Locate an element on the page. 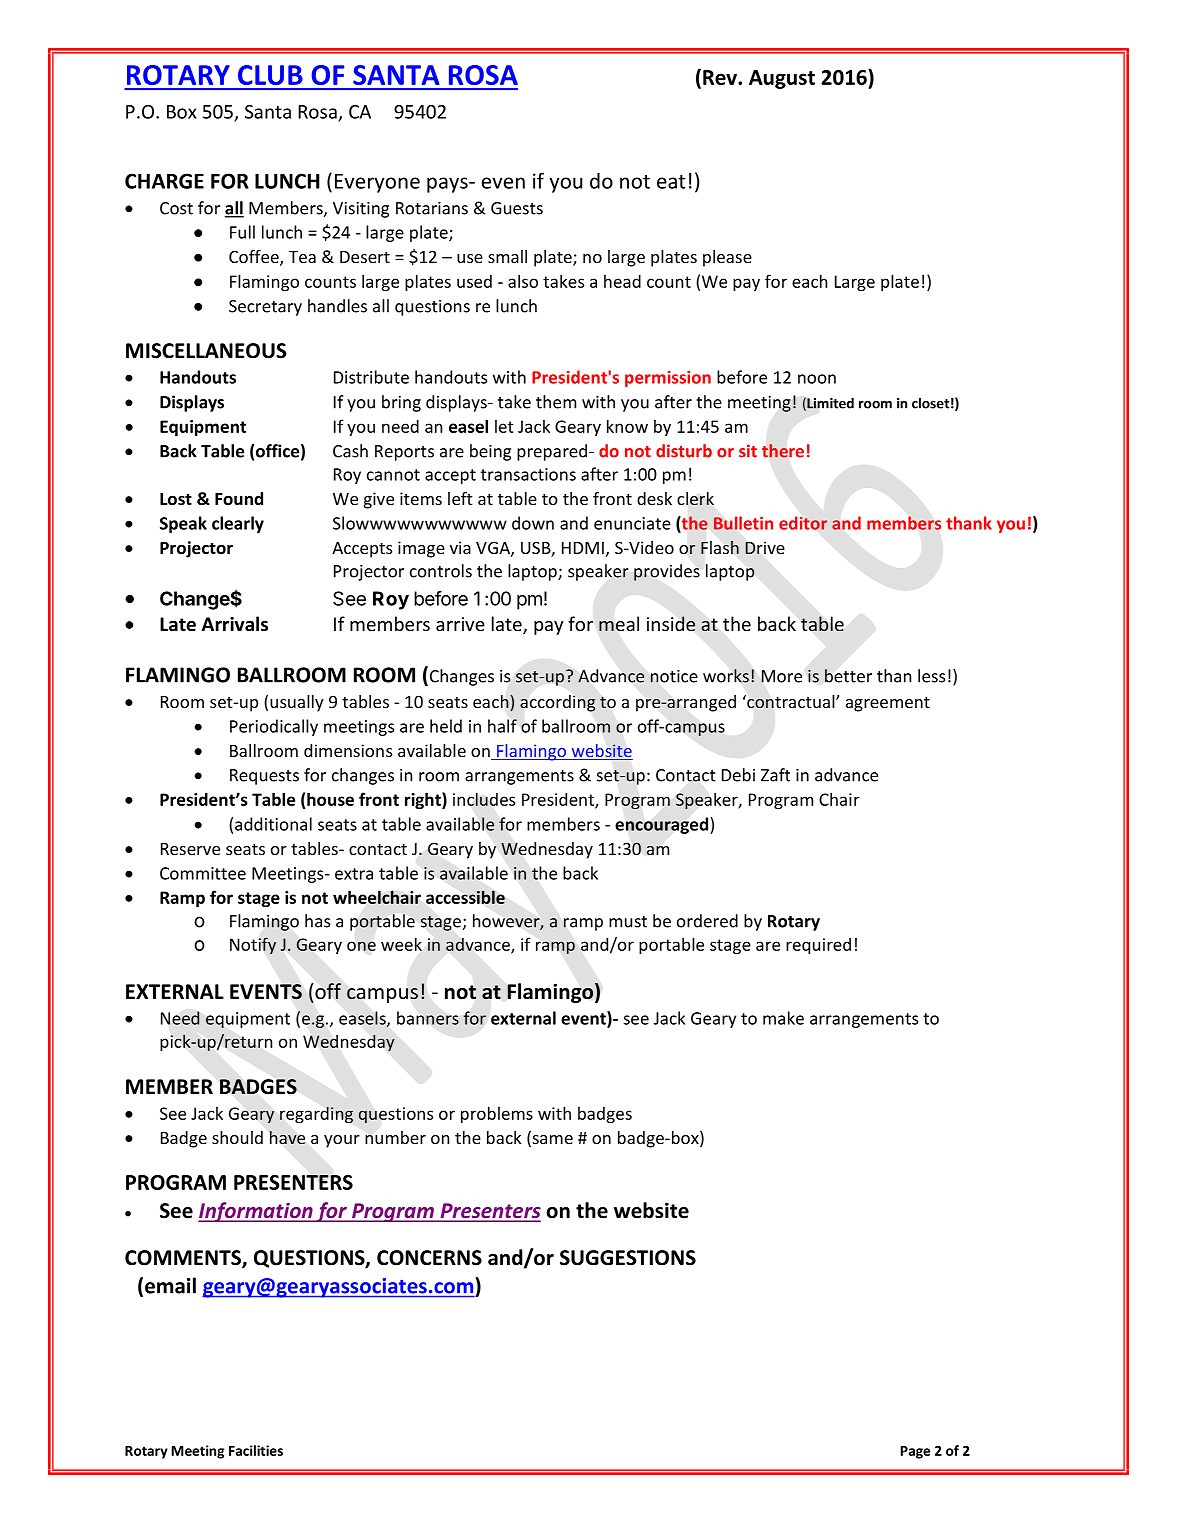 The image size is (1177, 1523). Notify is located at coordinates (253, 946).
